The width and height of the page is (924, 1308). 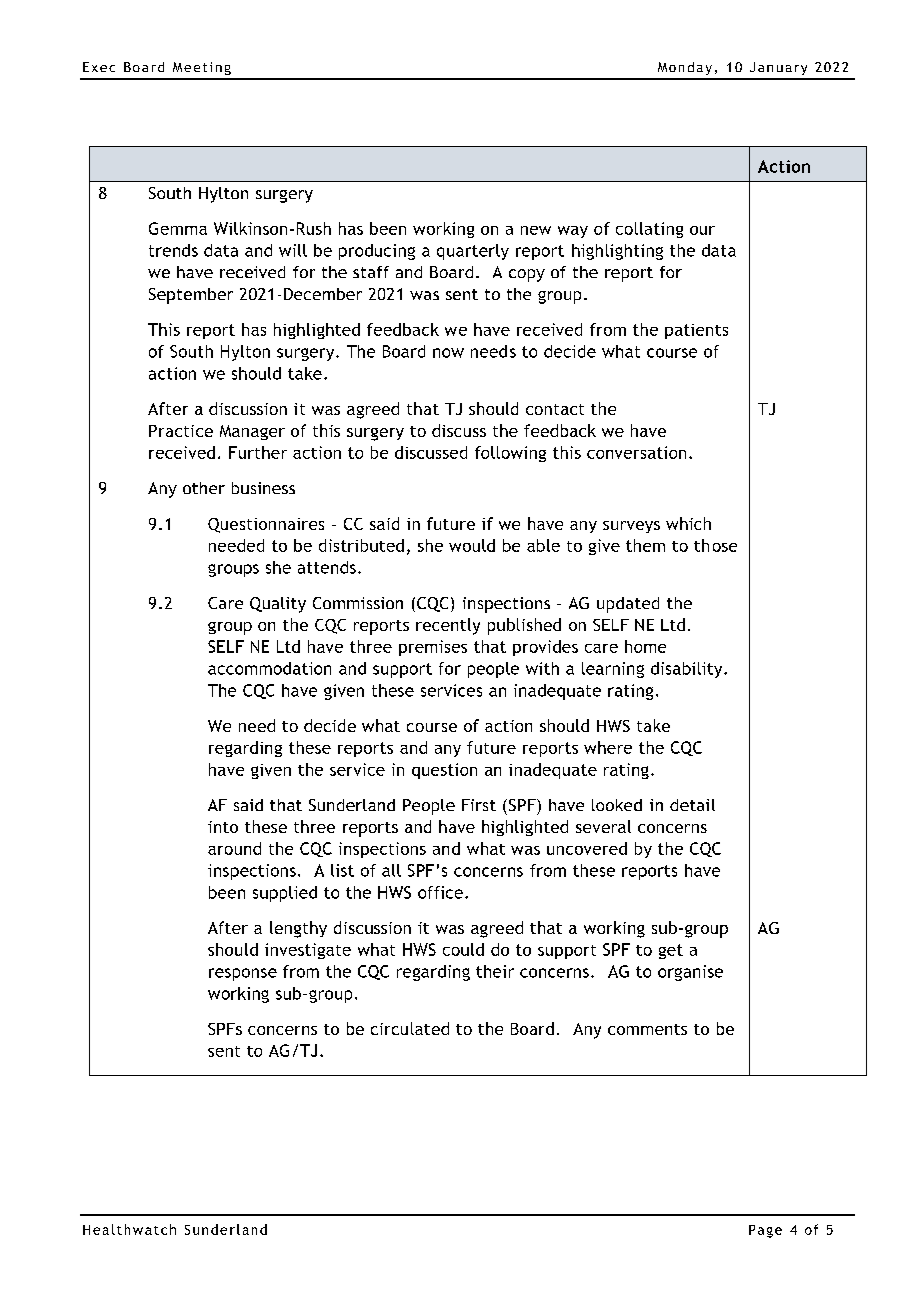 I want to click on collating, so click(x=649, y=230).
